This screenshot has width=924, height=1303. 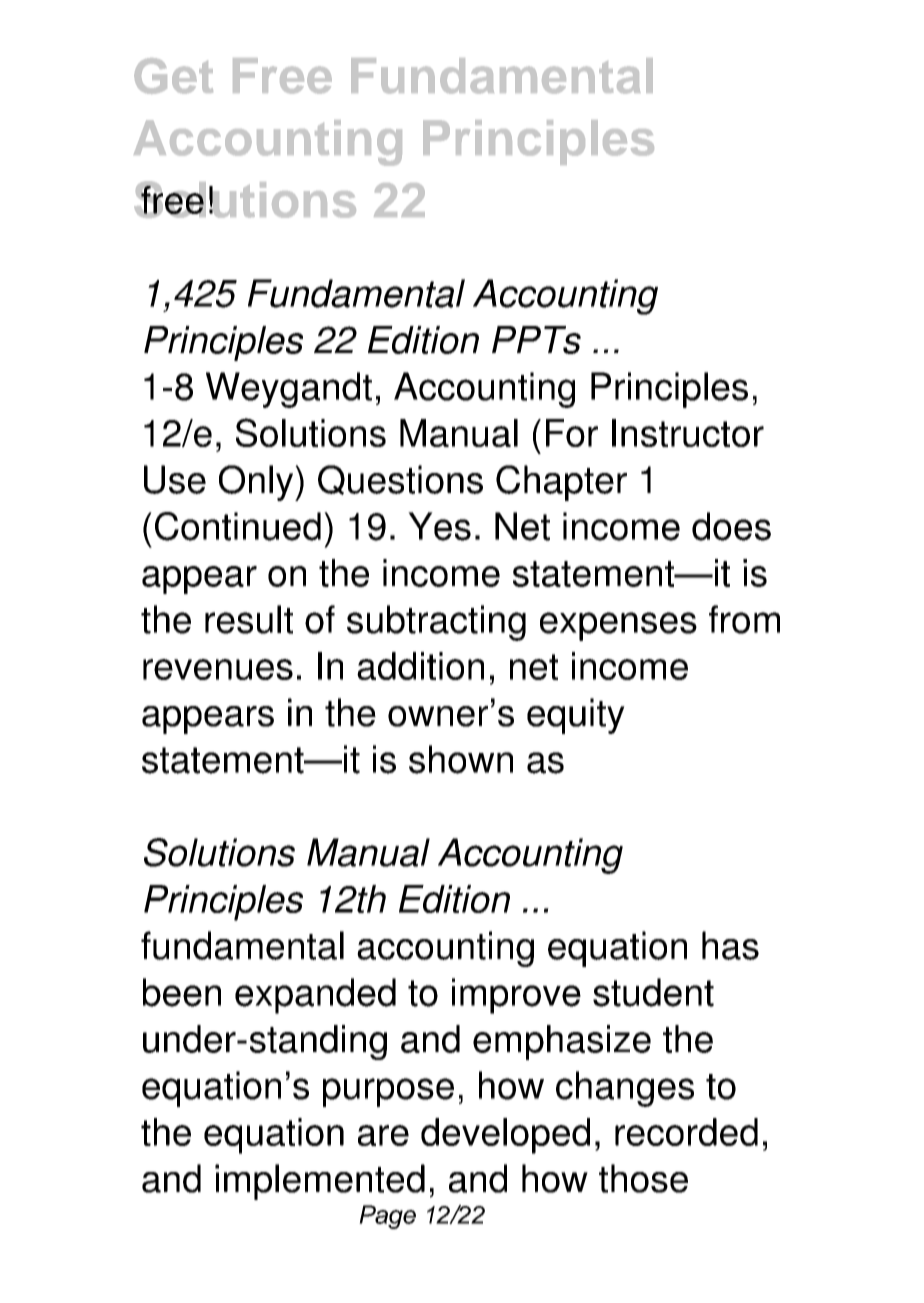 I want to click on Only, so click(x=257, y=483).
